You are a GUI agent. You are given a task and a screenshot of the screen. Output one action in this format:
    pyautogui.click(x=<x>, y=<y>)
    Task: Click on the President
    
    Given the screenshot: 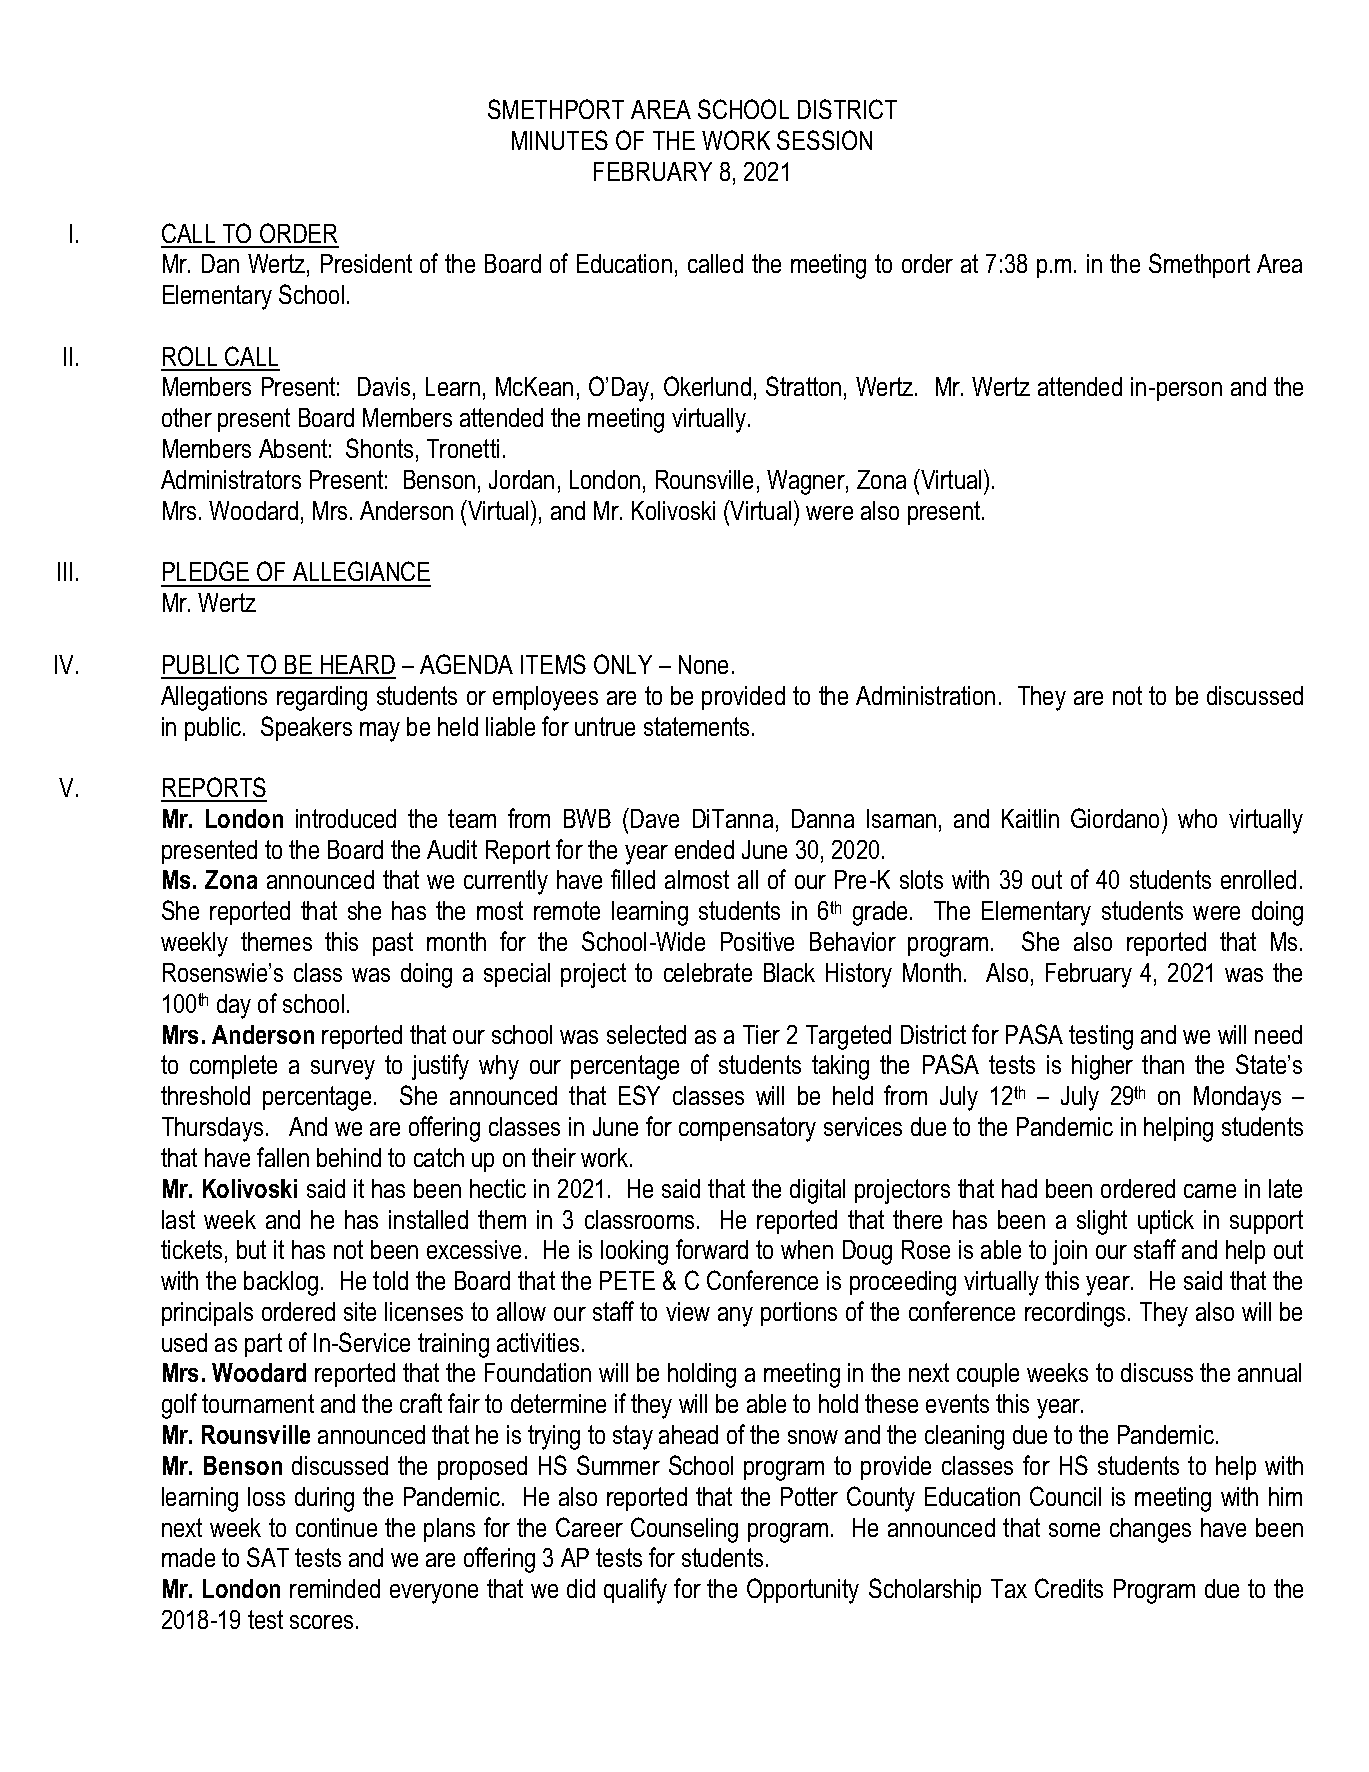 What is the action you would take?
    pyautogui.click(x=366, y=263)
